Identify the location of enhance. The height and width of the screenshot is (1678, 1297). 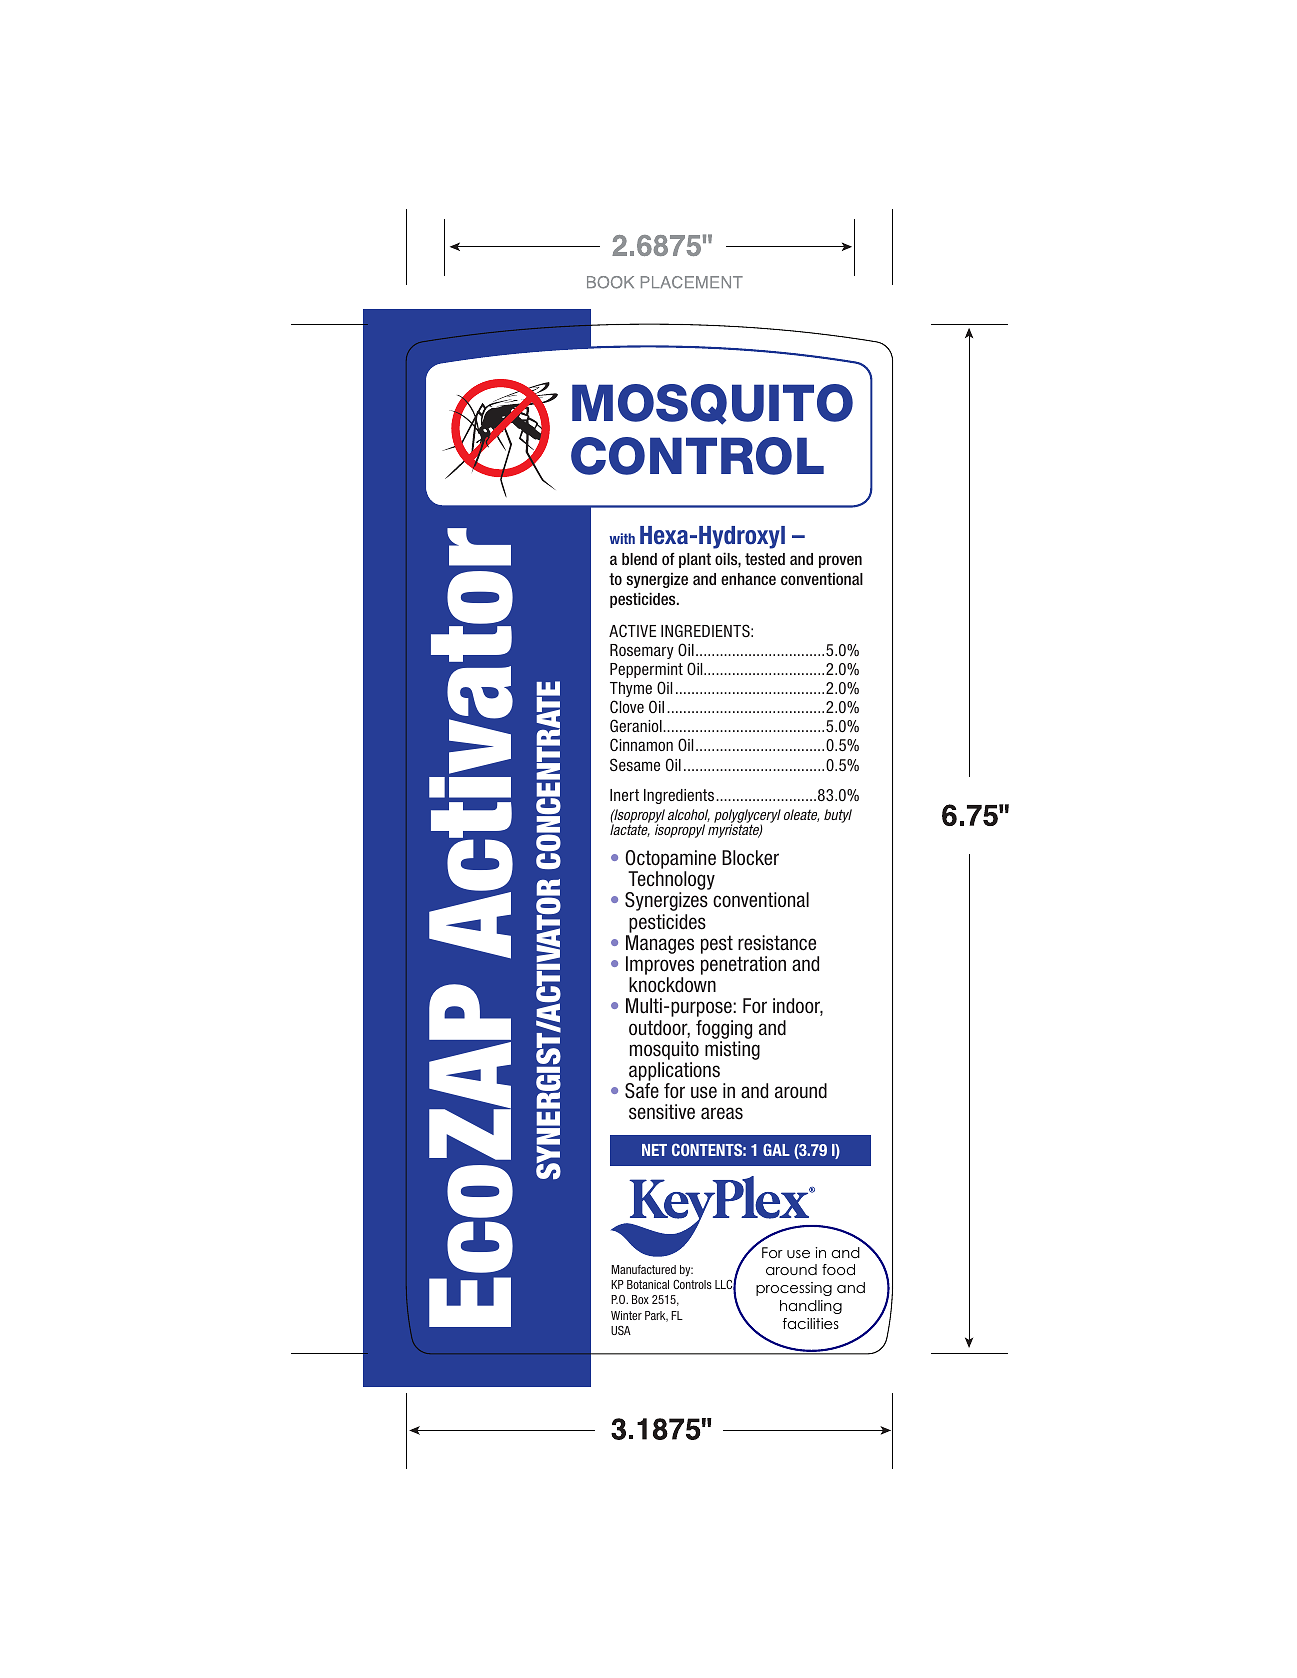
(748, 579).
